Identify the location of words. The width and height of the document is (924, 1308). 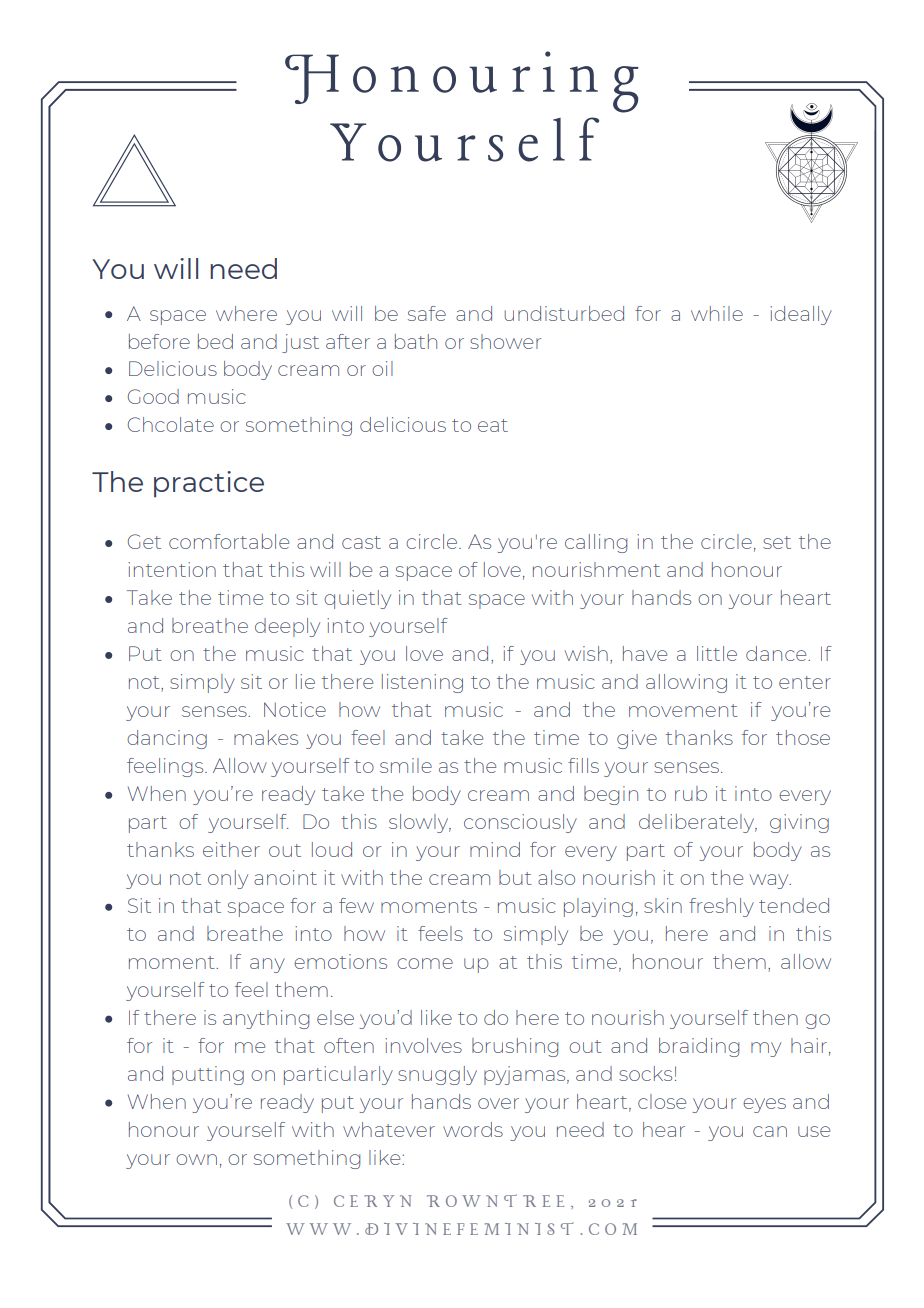
(473, 1129).
